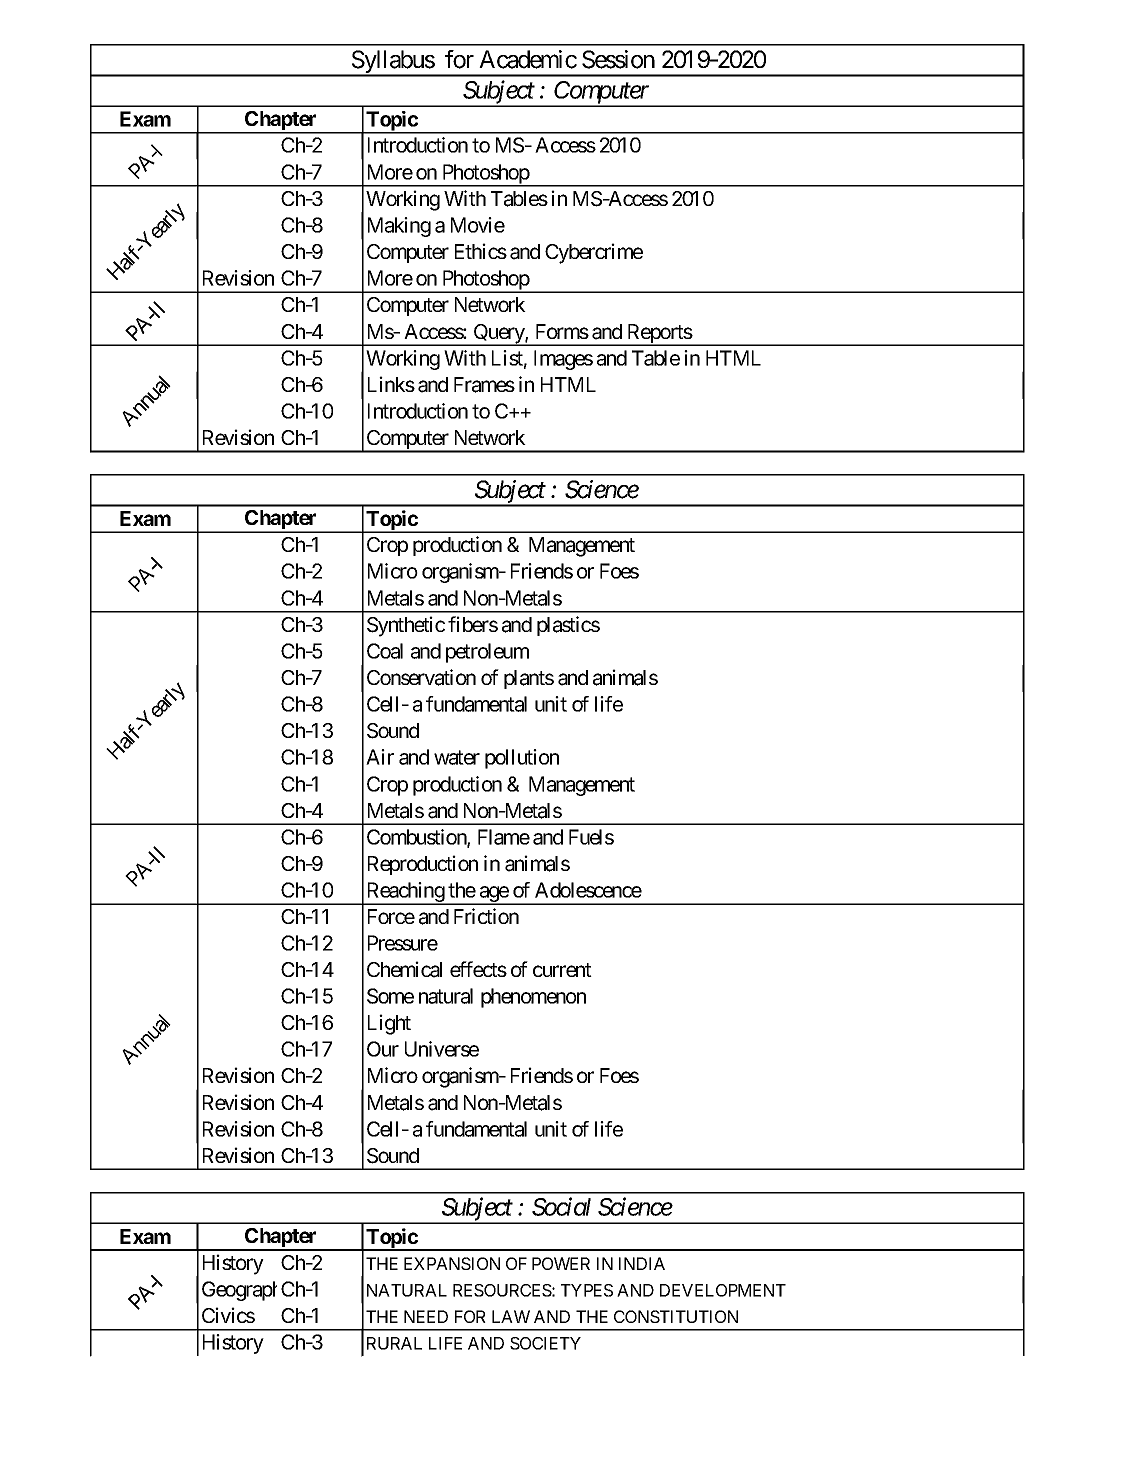 The height and width of the document is (1472, 1138). What do you see at coordinates (487, 653) in the document?
I see `petroleum` at bounding box center [487, 653].
